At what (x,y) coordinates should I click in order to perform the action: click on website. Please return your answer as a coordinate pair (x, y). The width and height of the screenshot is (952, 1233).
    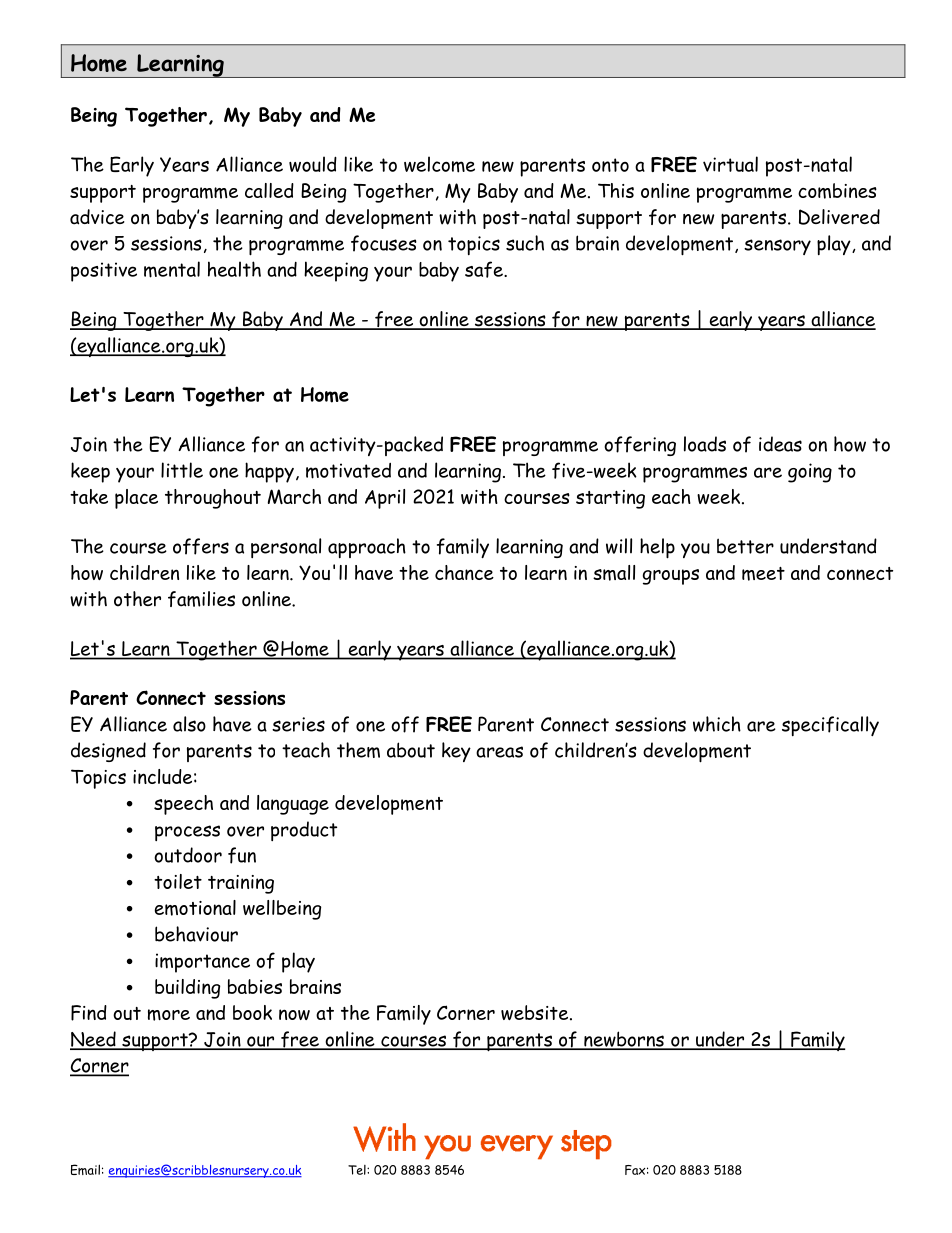
    Looking at the image, I should click on (534, 1012).
